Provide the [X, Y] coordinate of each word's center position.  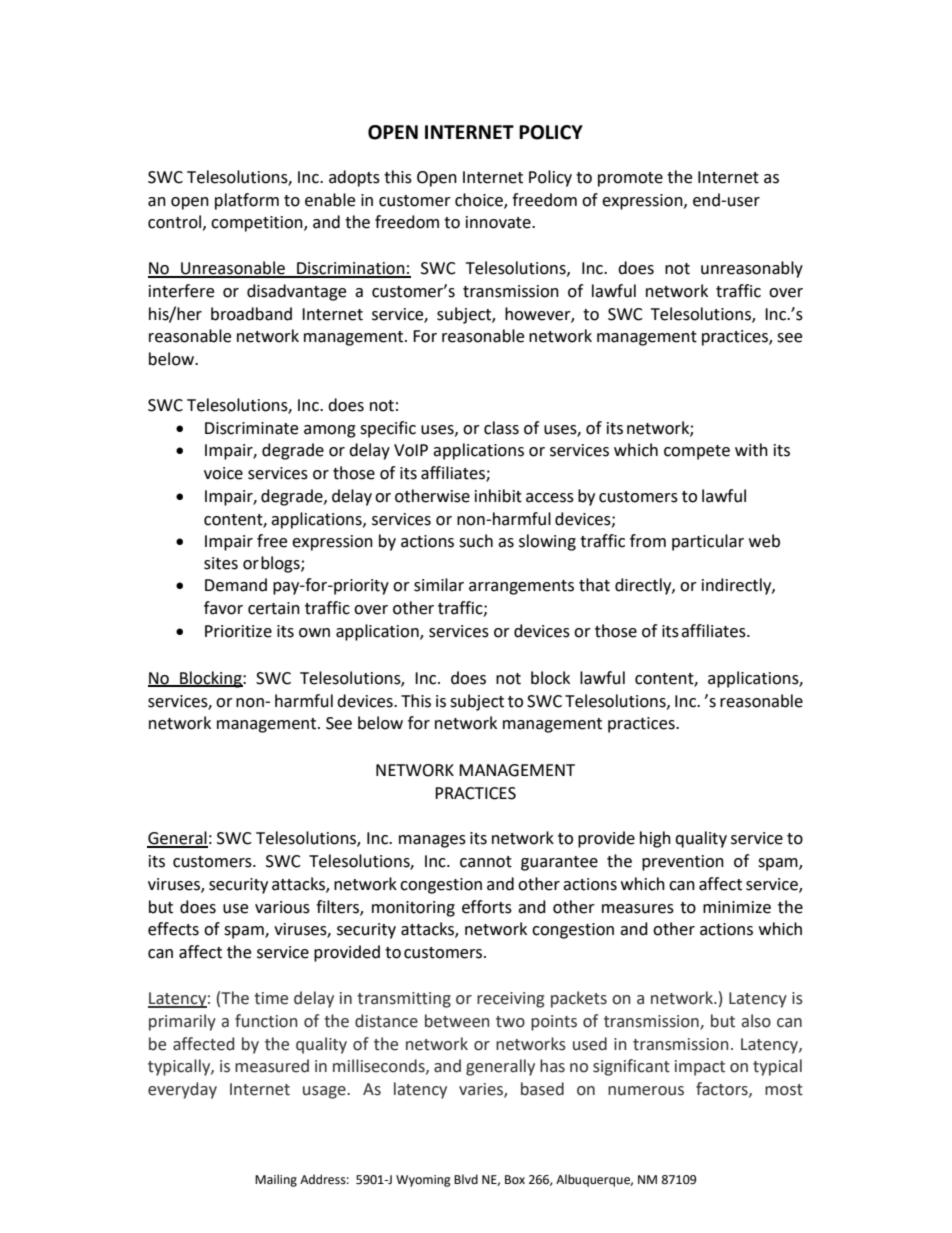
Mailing [276, 1180]
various [282, 907]
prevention [683, 863]
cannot [486, 862]
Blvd [466, 1179]
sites [221, 563]
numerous [646, 1091]
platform [247, 201]
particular [708, 542]
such [476, 541]
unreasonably [752, 269]
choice [480, 200]
